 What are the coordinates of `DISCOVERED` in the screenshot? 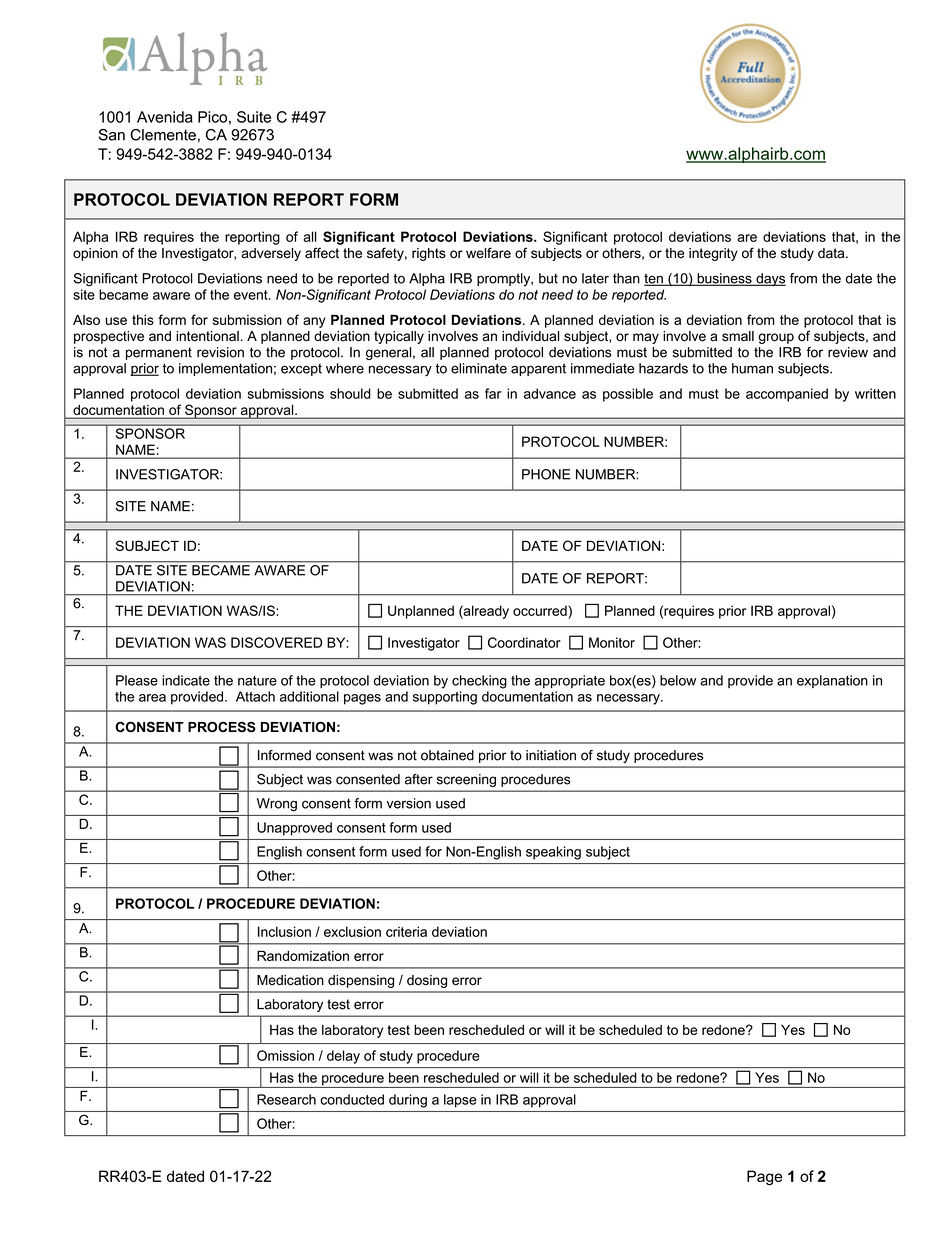 It's located at (276, 642).
